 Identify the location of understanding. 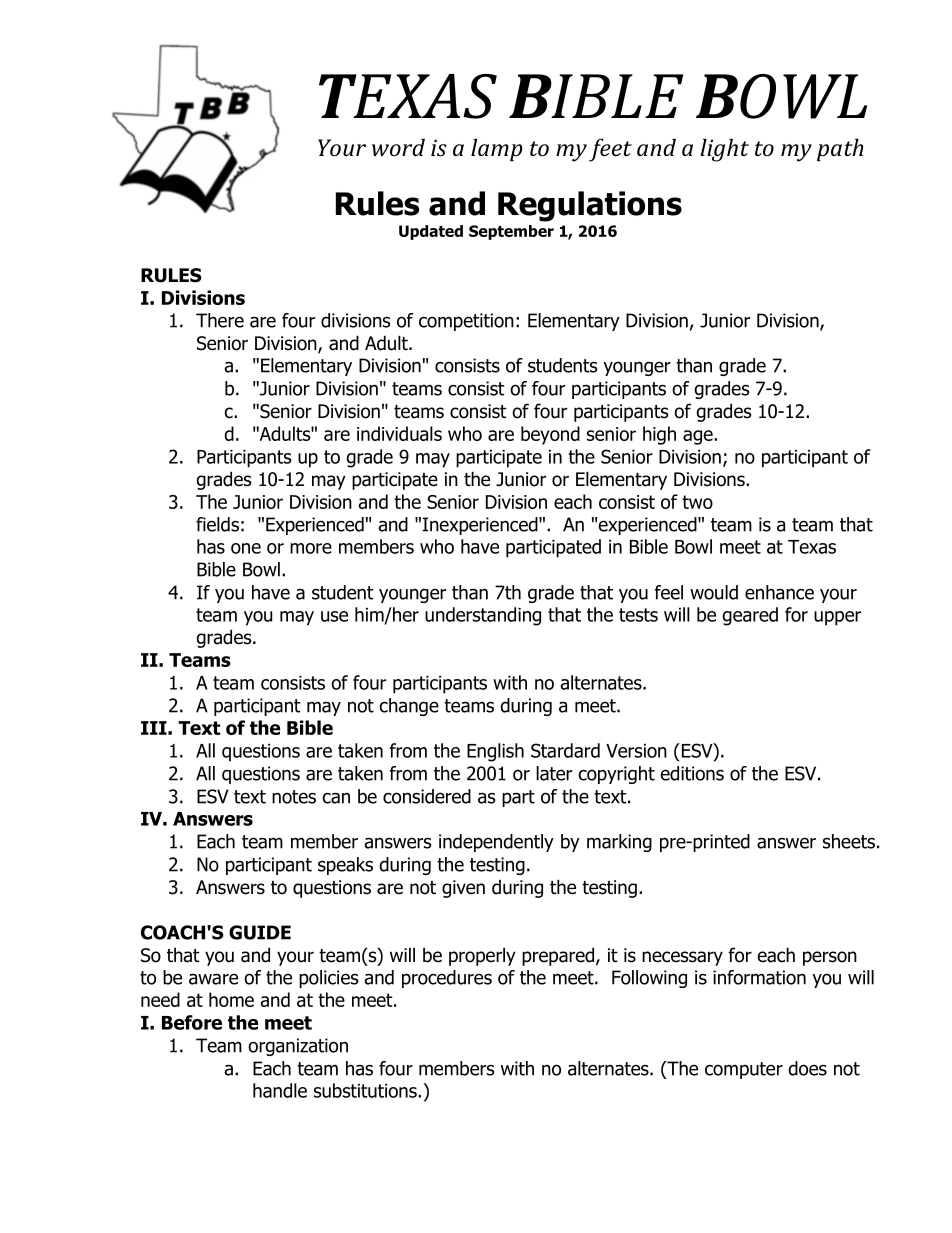
(483, 616).
